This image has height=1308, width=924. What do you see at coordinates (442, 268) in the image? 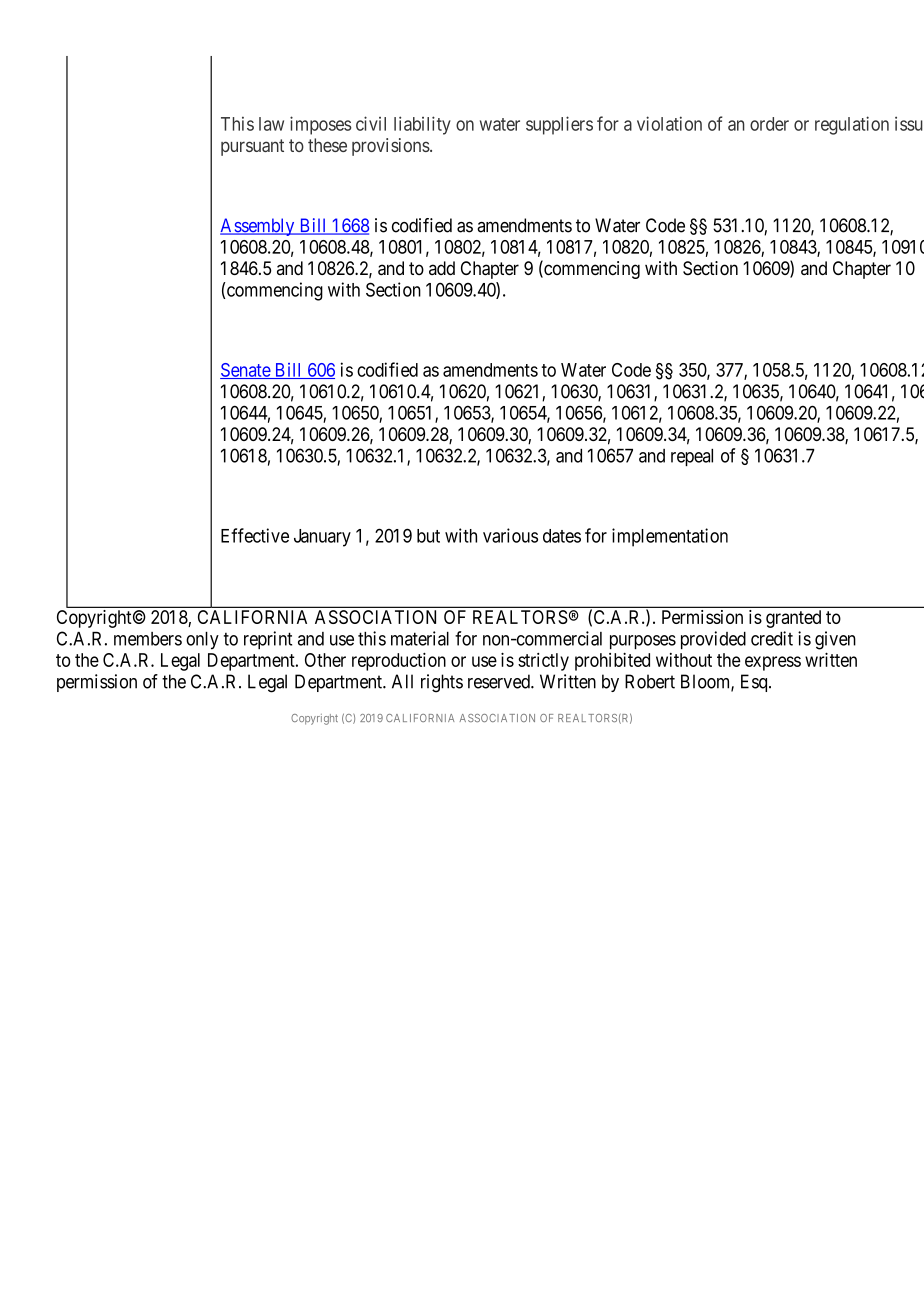
I see `add` at bounding box center [442, 268].
